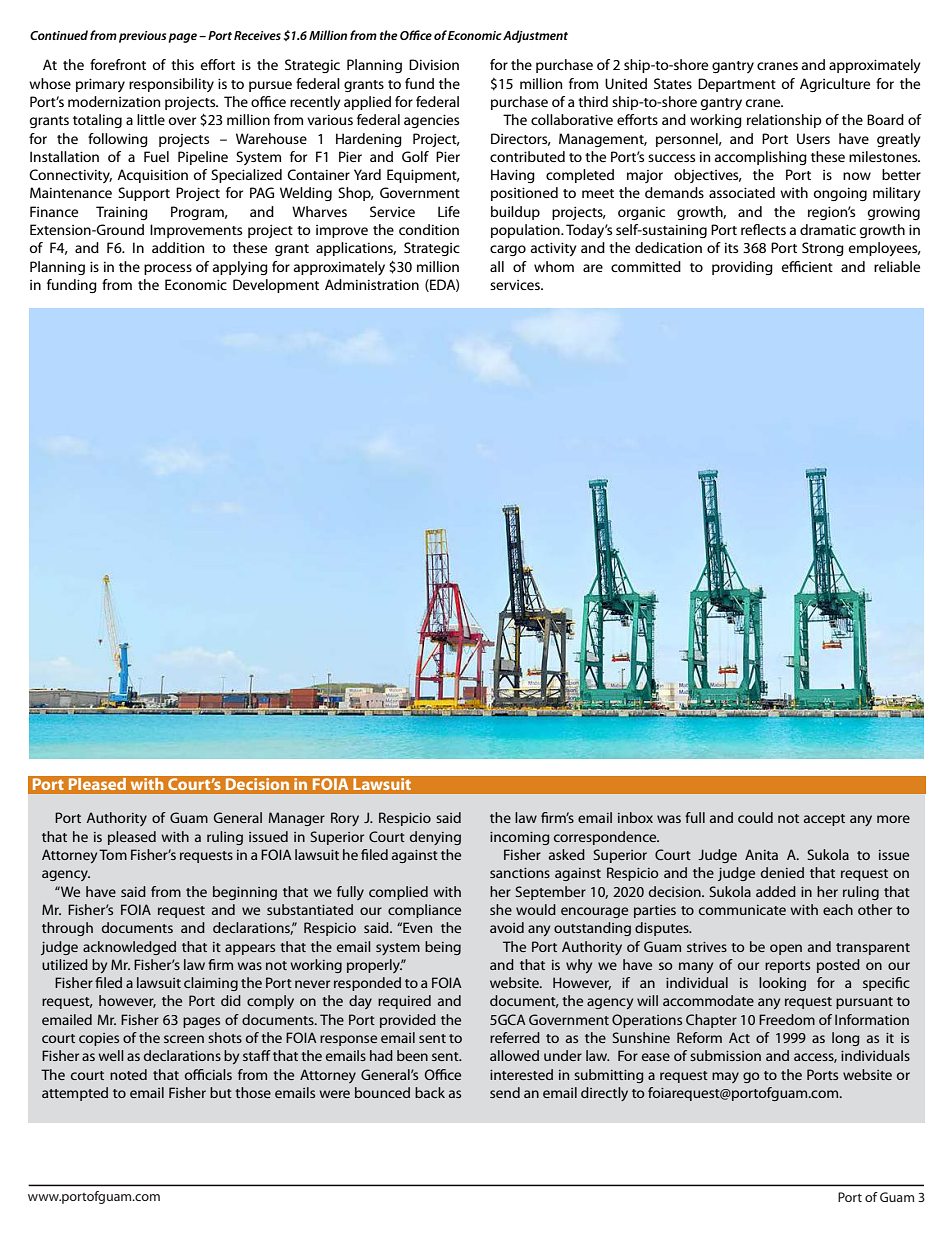 The image size is (952, 1233). I want to click on Division, so click(434, 64).
